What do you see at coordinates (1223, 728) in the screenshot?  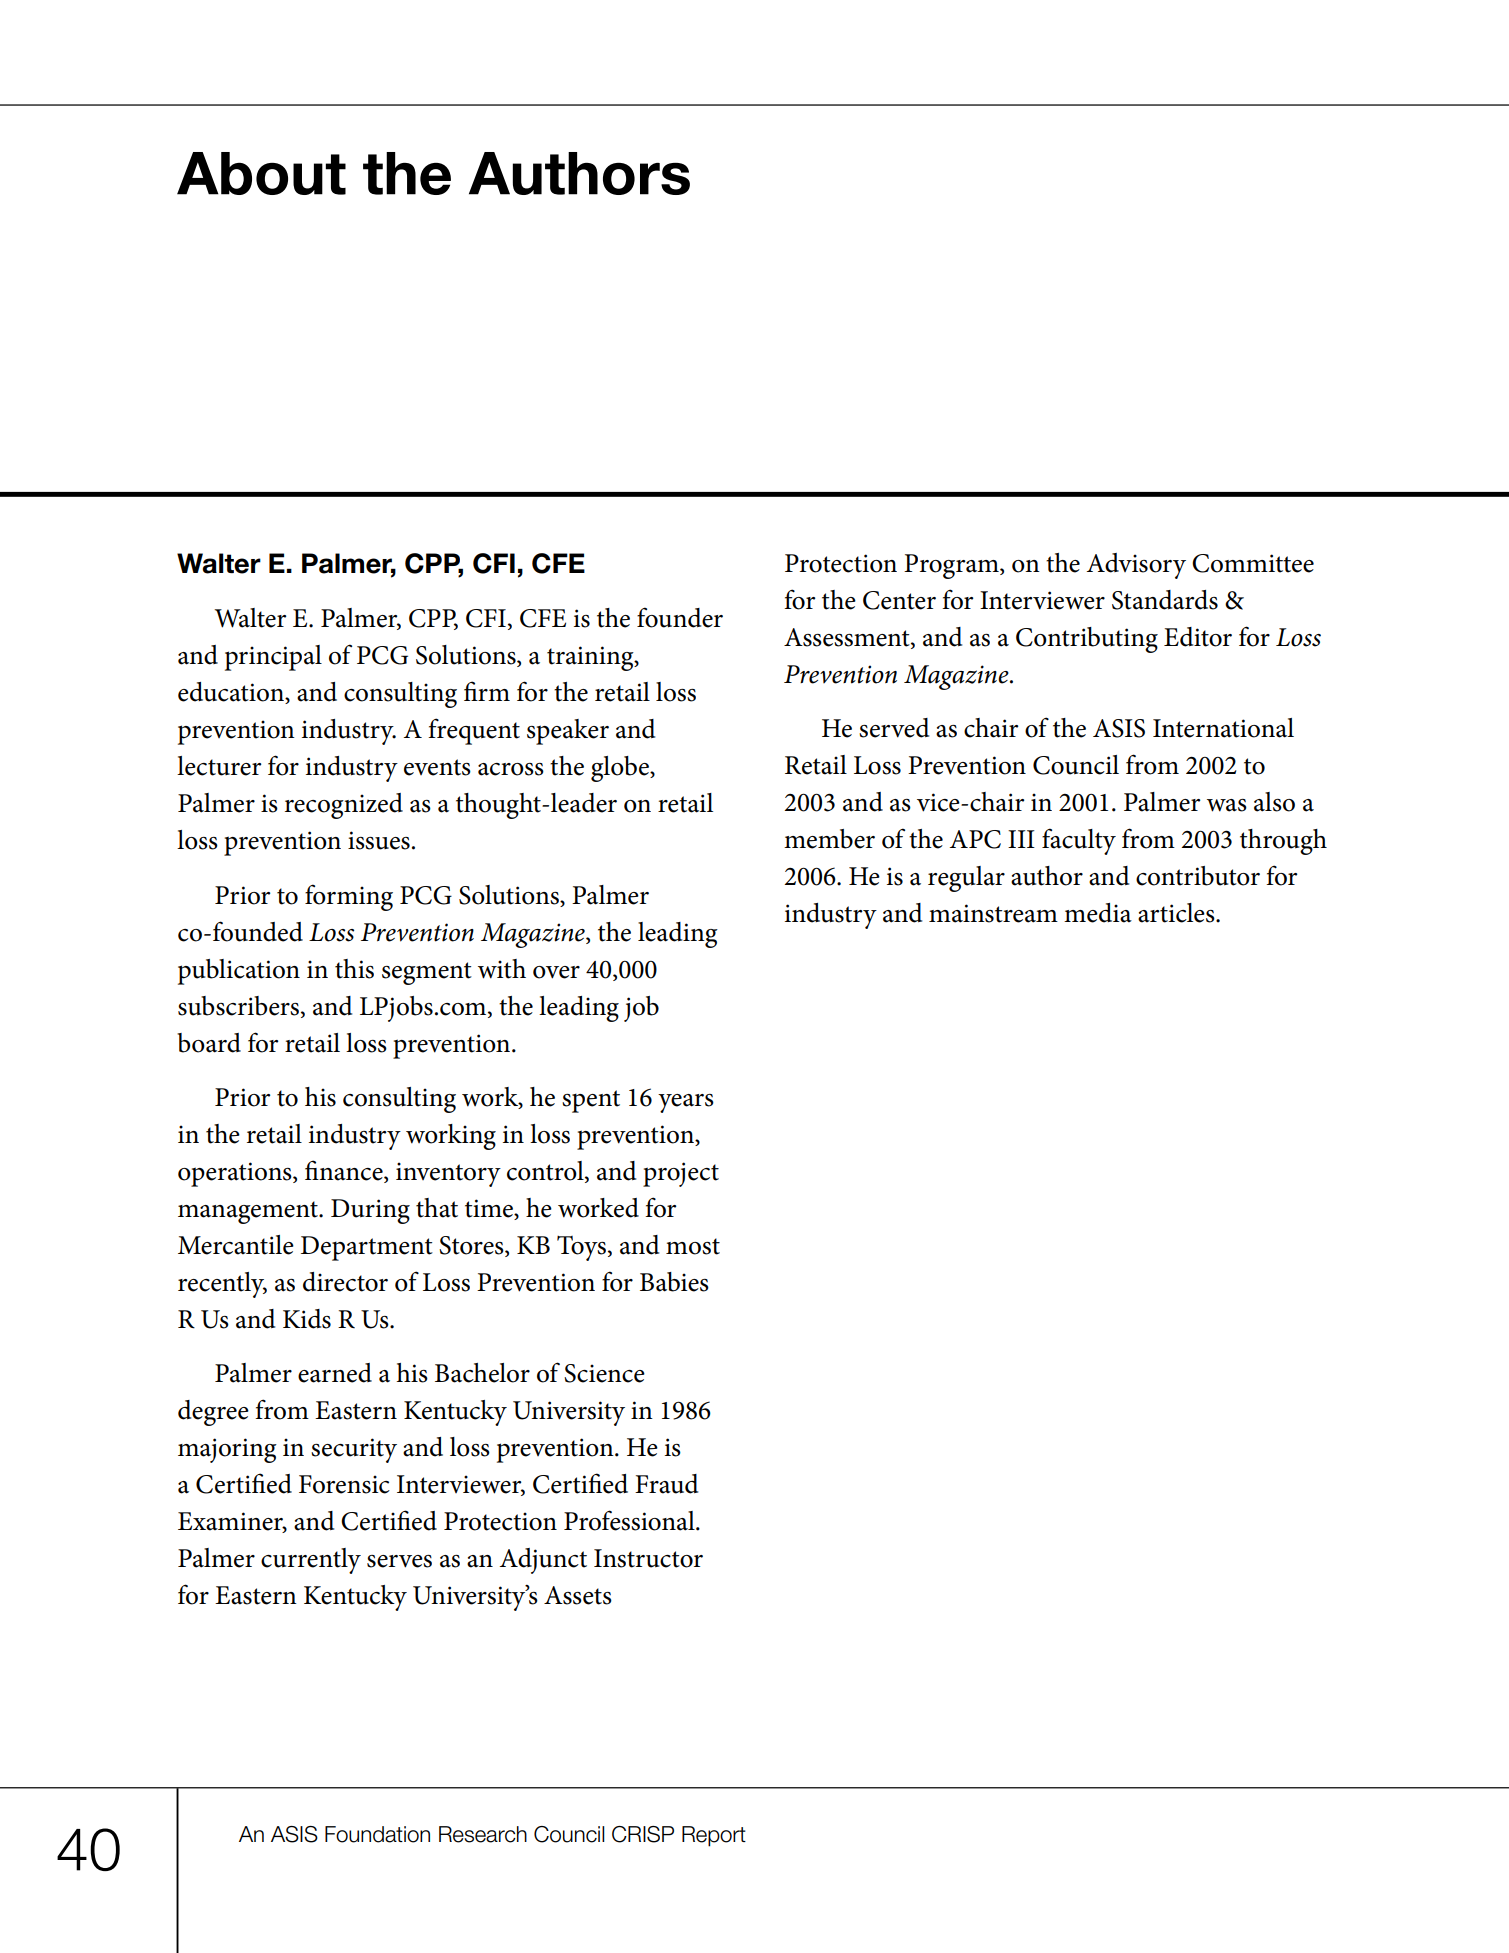 I see `International` at bounding box center [1223, 728].
